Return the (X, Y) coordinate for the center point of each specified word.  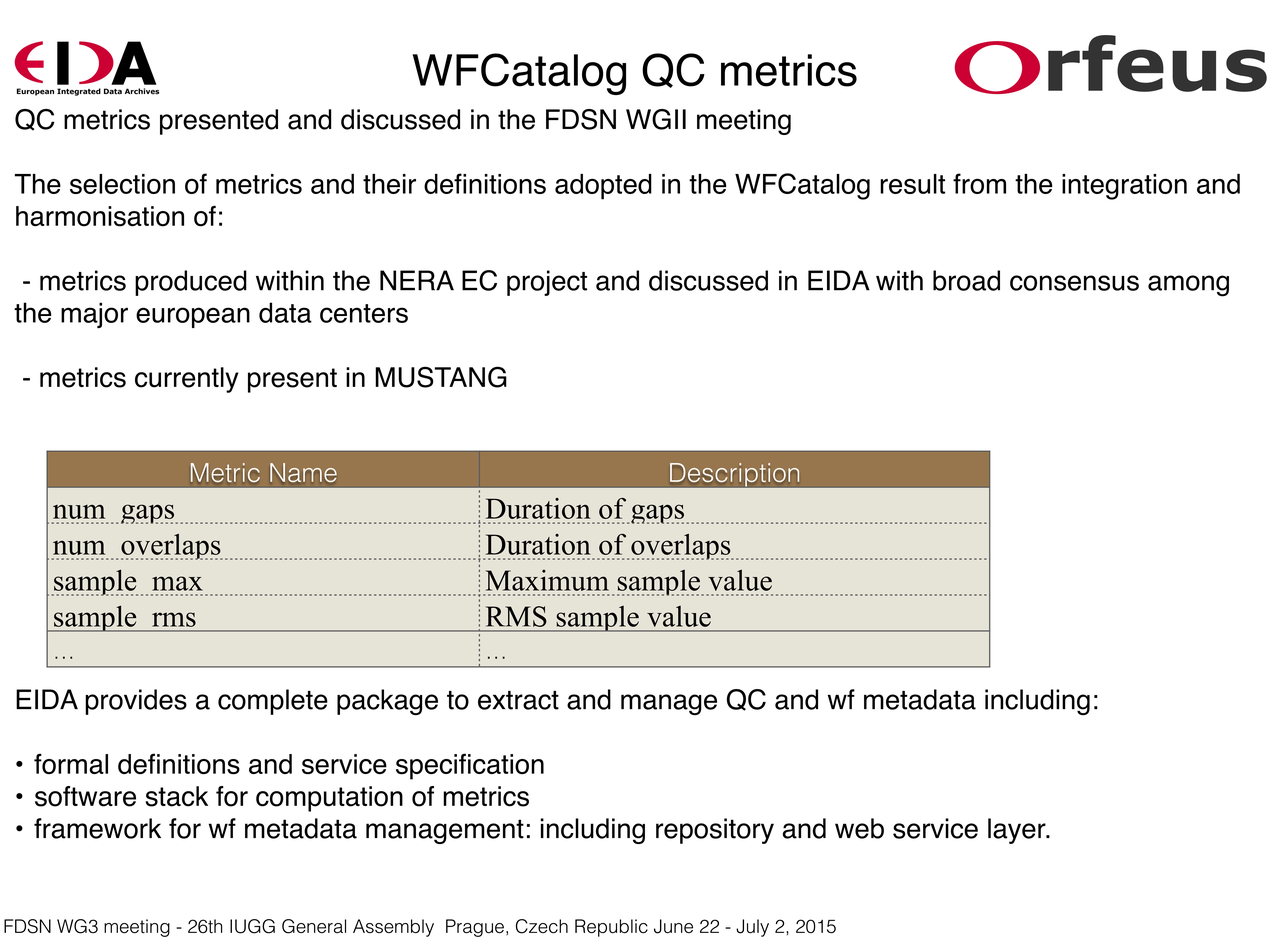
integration (1124, 187)
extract (518, 700)
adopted (603, 187)
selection (122, 184)
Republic (611, 928)
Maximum (547, 580)
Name (303, 472)
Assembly (393, 928)
